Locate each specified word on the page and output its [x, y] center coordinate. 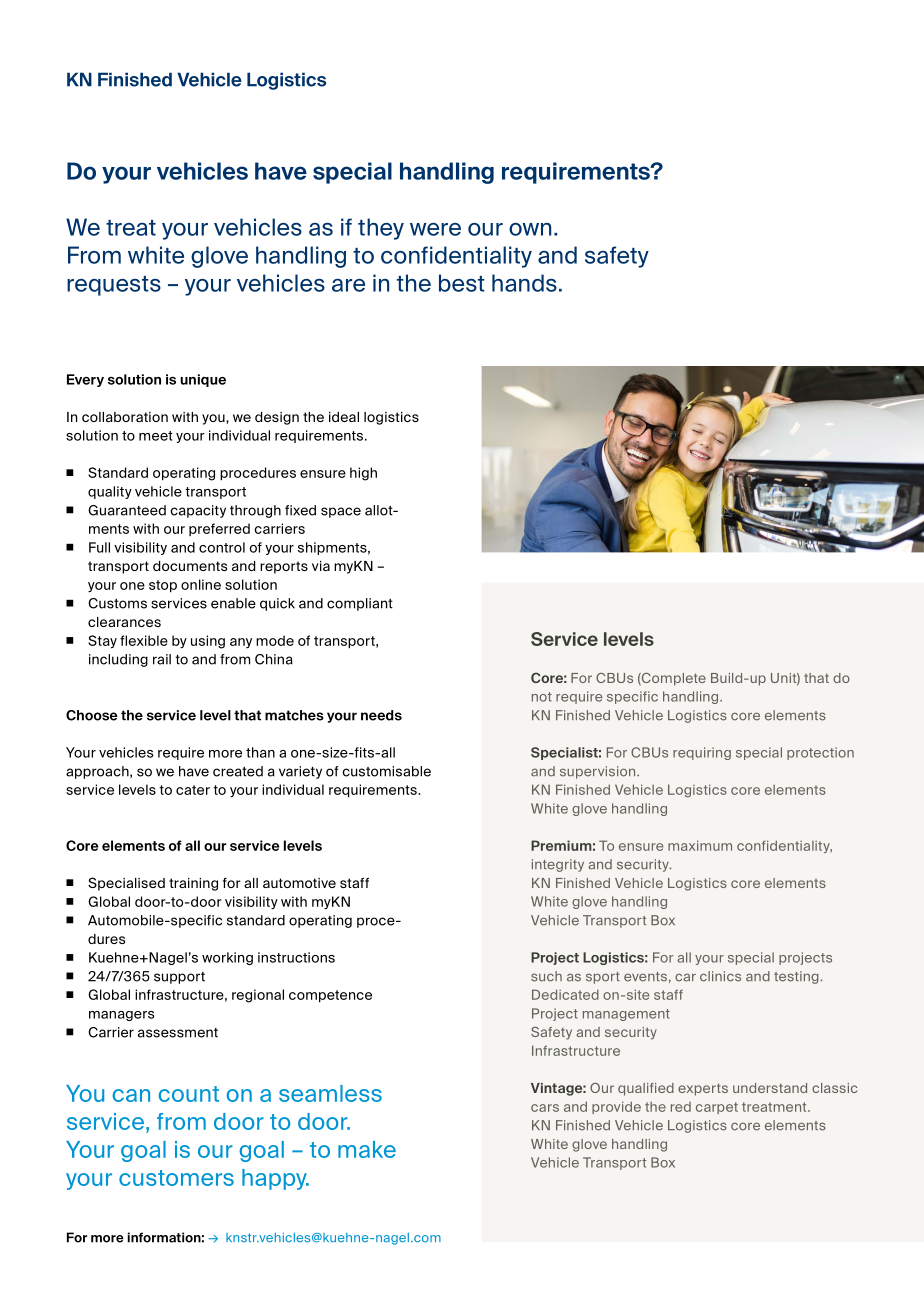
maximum [700, 845]
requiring [702, 753]
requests [114, 286]
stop [163, 586]
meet [156, 436]
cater [193, 790]
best [462, 283]
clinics [720, 976]
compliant [360, 604]
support [179, 978]
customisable [386, 771]
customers [176, 1178]
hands [524, 283]
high [363, 474]
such [546, 976]
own [530, 229]
